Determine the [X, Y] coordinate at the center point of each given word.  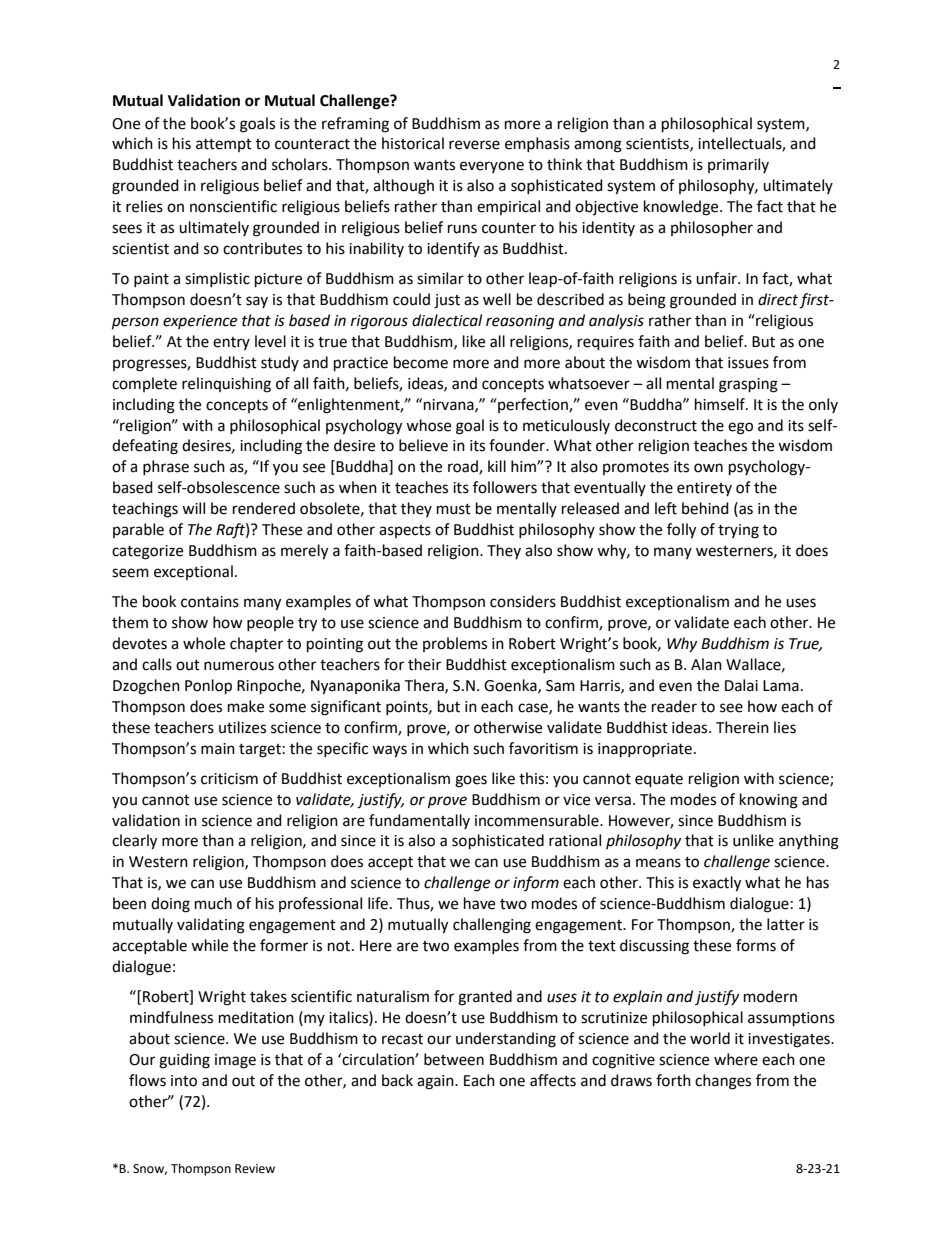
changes [723, 1082]
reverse [474, 145]
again [436, 1082]
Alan [706, 664]
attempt [224, 145]
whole [204, 643]
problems [455, 644]
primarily [738, 165]
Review [255, 1169]
